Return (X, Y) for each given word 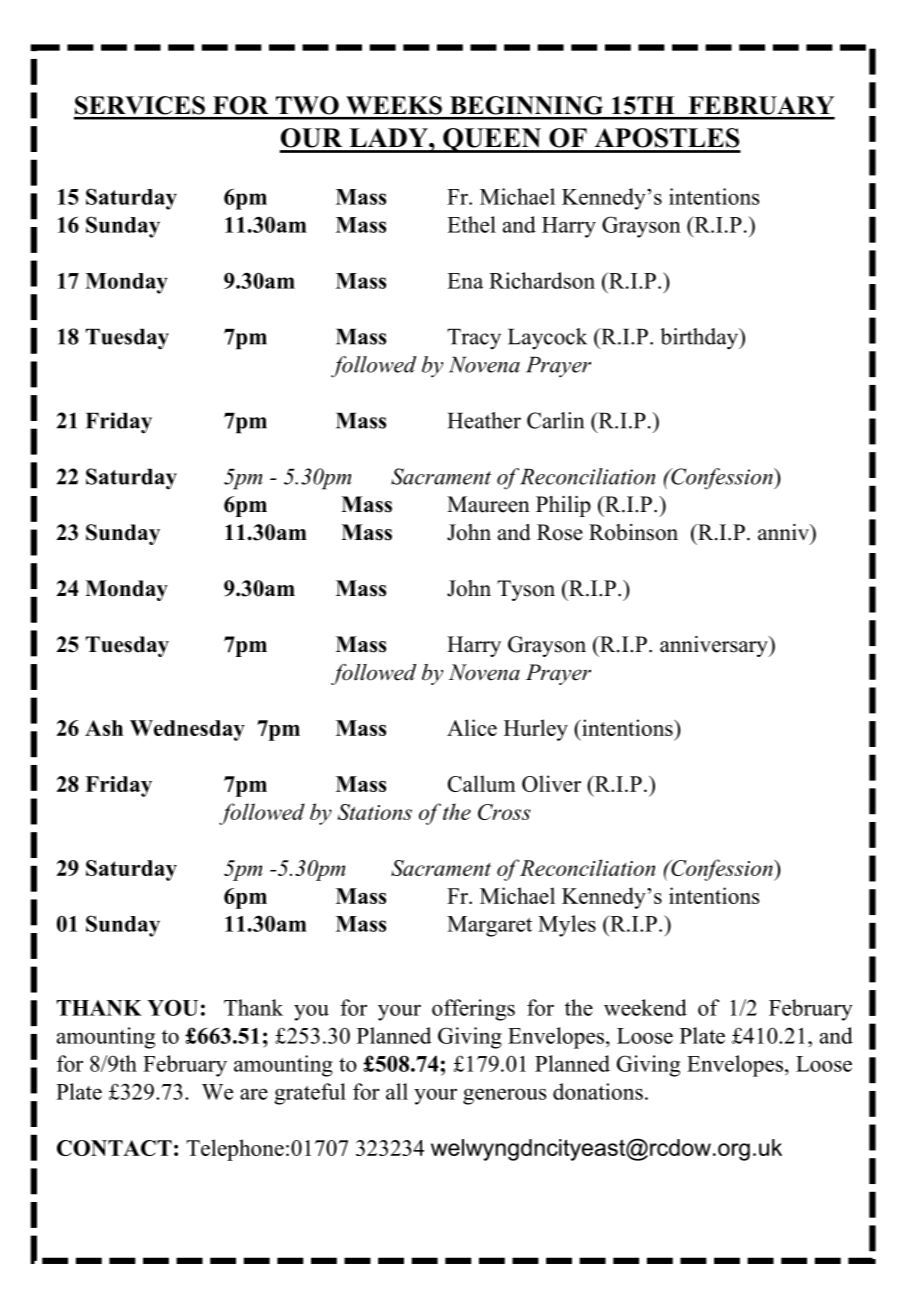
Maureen (488, 504)
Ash (104, 728)
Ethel (471, 224)
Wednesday (187, 730)
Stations (374, 812)
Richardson (542, 280)
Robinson (633, 532)
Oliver (551, 783)
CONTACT (114, 1148)
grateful (310, 1094)
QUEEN (492, 140)
